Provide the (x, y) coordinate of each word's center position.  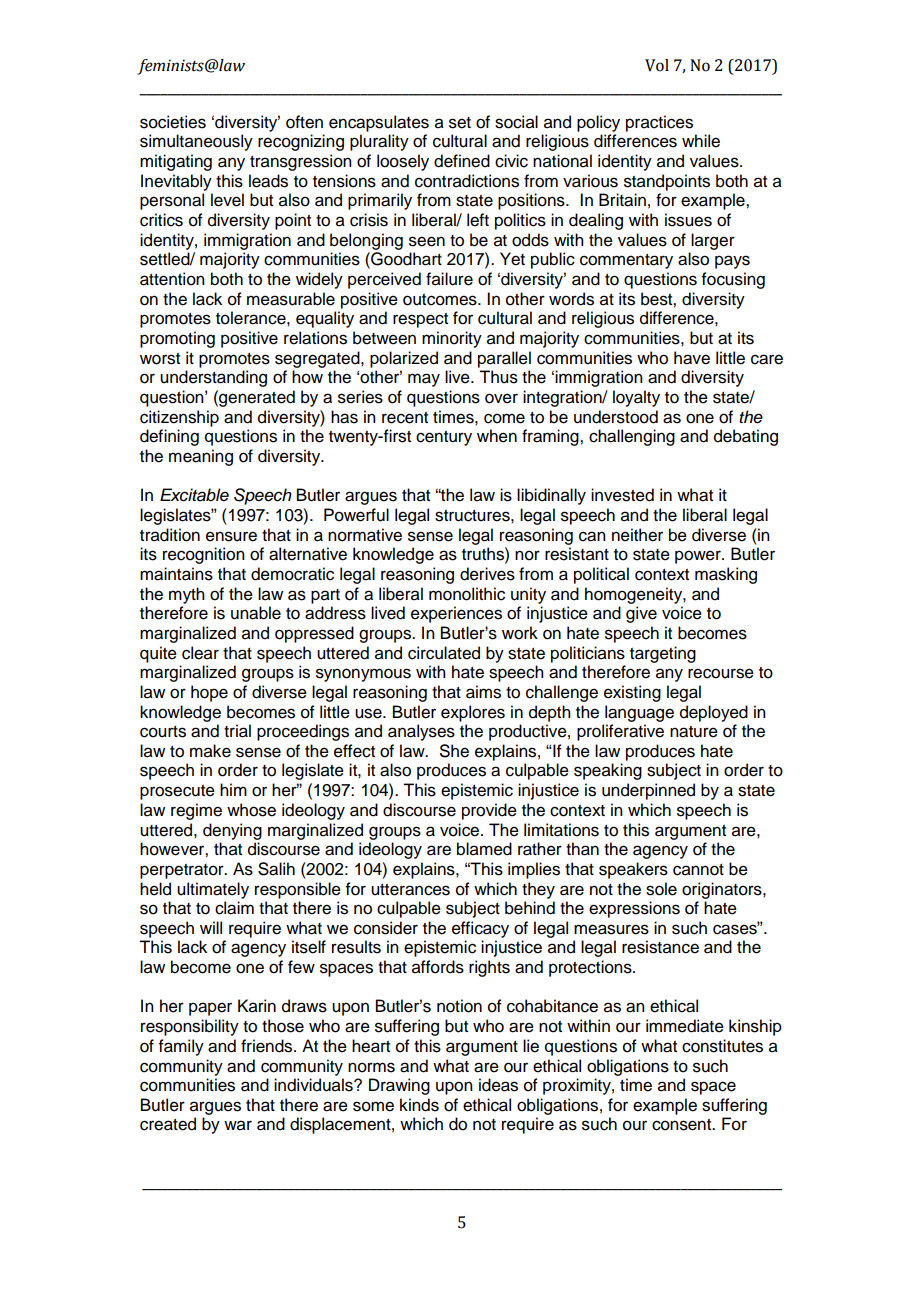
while (701, 141)
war (238, 1125)
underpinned (648, 791)
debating (746, 437)
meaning (201, 457)
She (454, 751)
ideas (498, 1085)
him (233, 789)
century (444, 438)
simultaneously (196, 142)
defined (462, 161)
